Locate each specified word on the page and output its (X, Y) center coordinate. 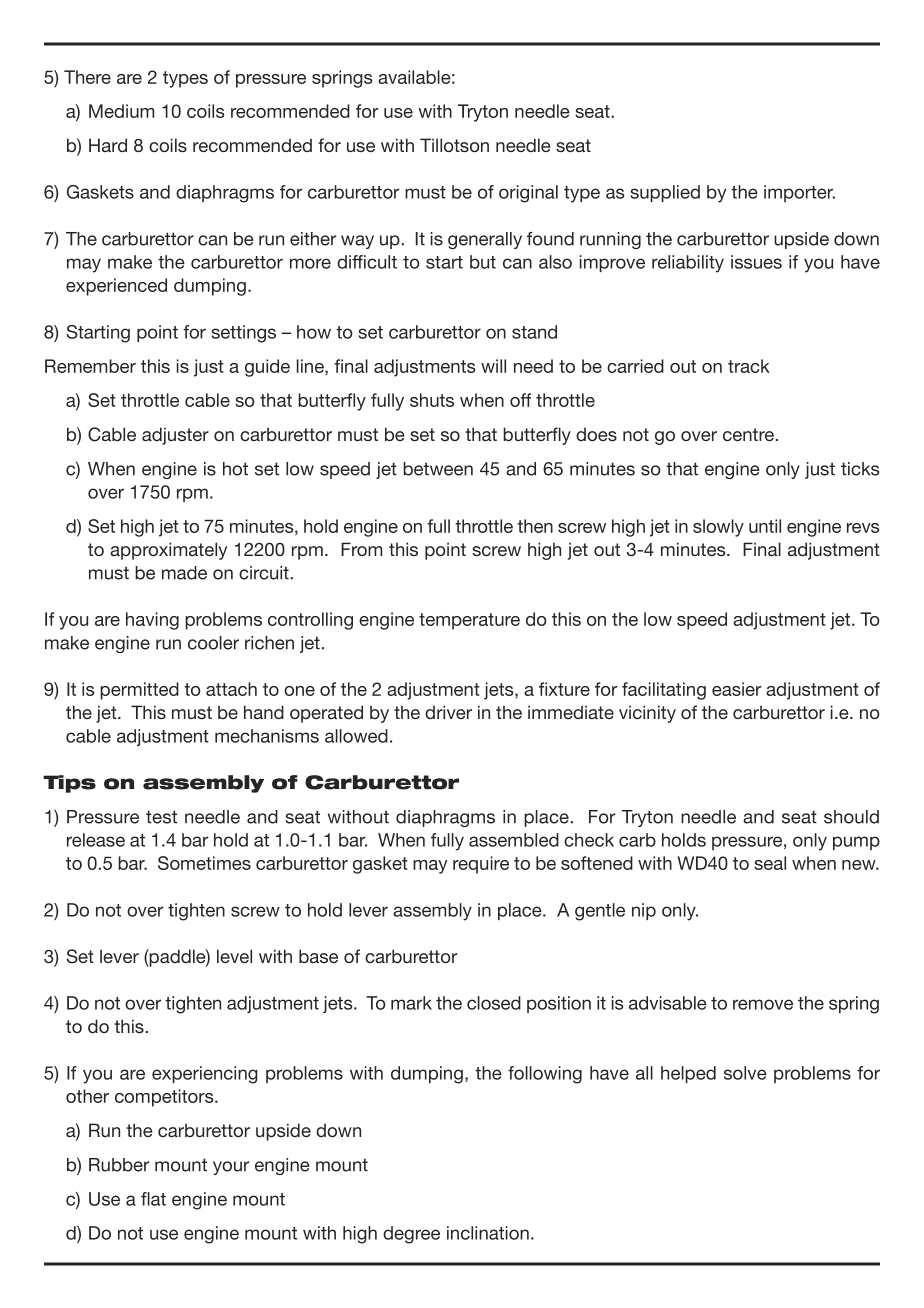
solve (745, 1073)
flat (153, 1199)
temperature (469, 621)
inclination (488, 1233)
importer (799, 193)
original (528, 194)
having (152, 621)
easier (736, 689)
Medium (121, 111)
